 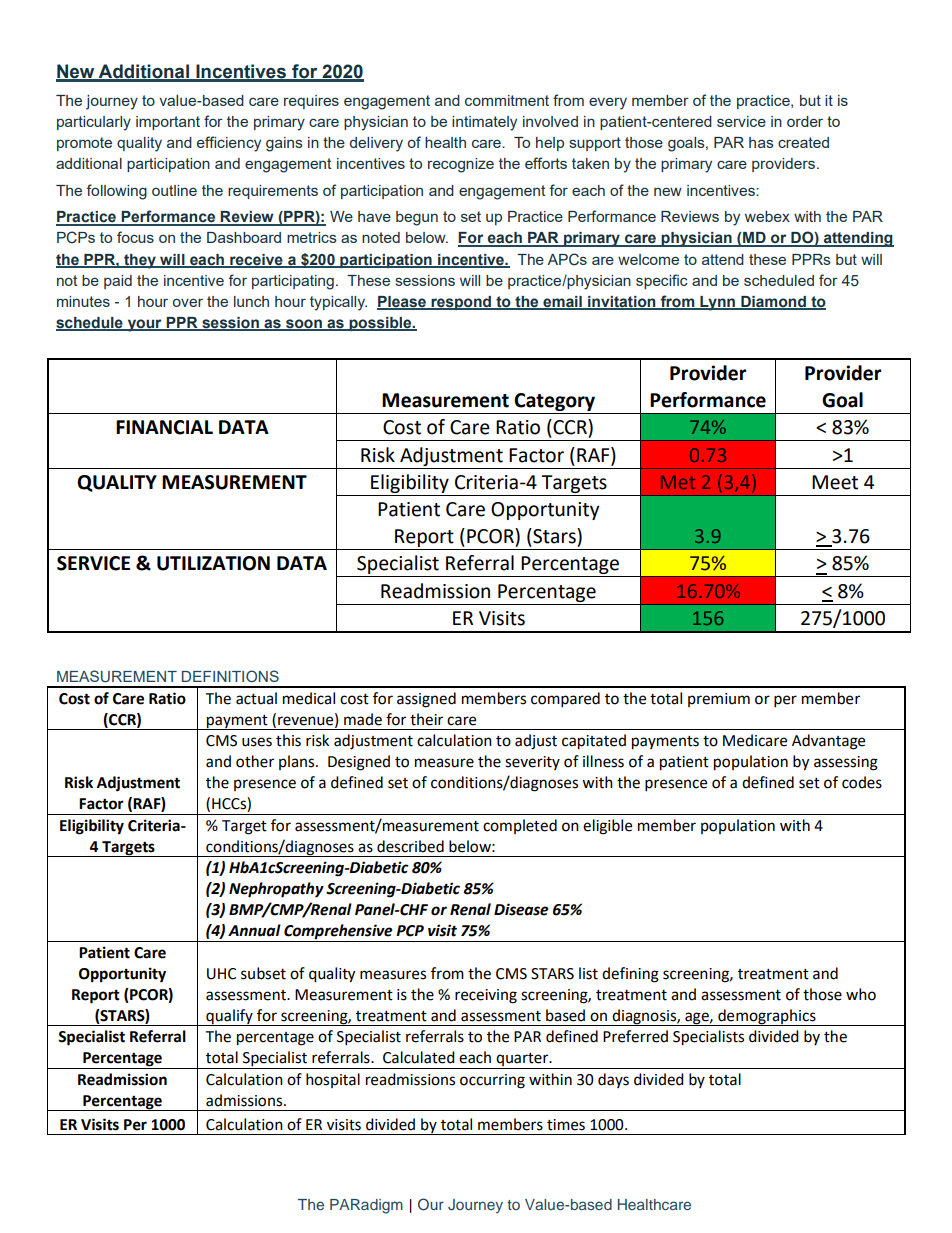 I want to click on Category, so click(x=554, y=402).
